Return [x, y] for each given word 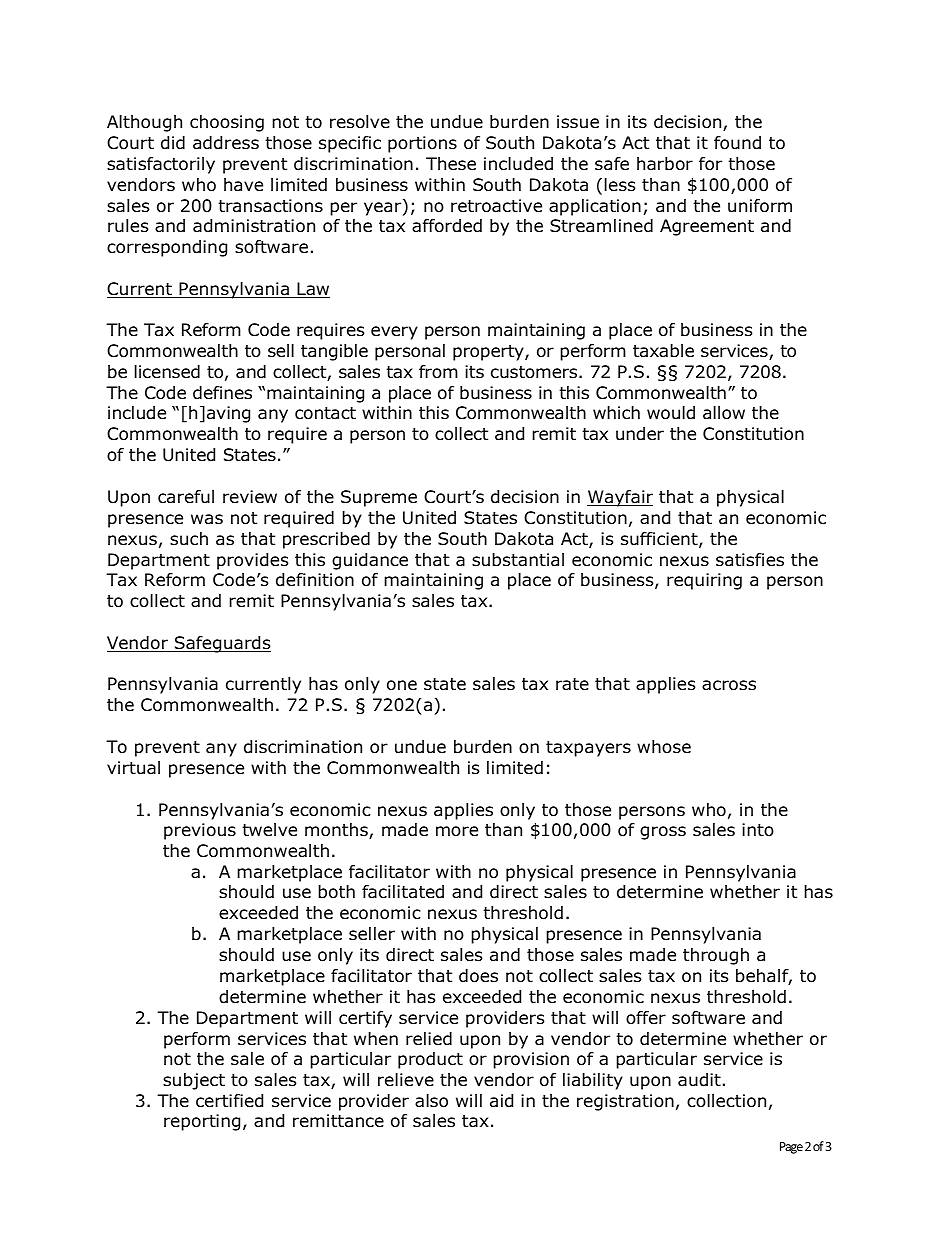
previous [200, 831]
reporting [202, 1122]
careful [186, 497]
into [758, 830]
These [451, 163]
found [737, 143]
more [457, 831]
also [431, 1101]
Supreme [379, 498]
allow [724, 413]
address [226, 143]
